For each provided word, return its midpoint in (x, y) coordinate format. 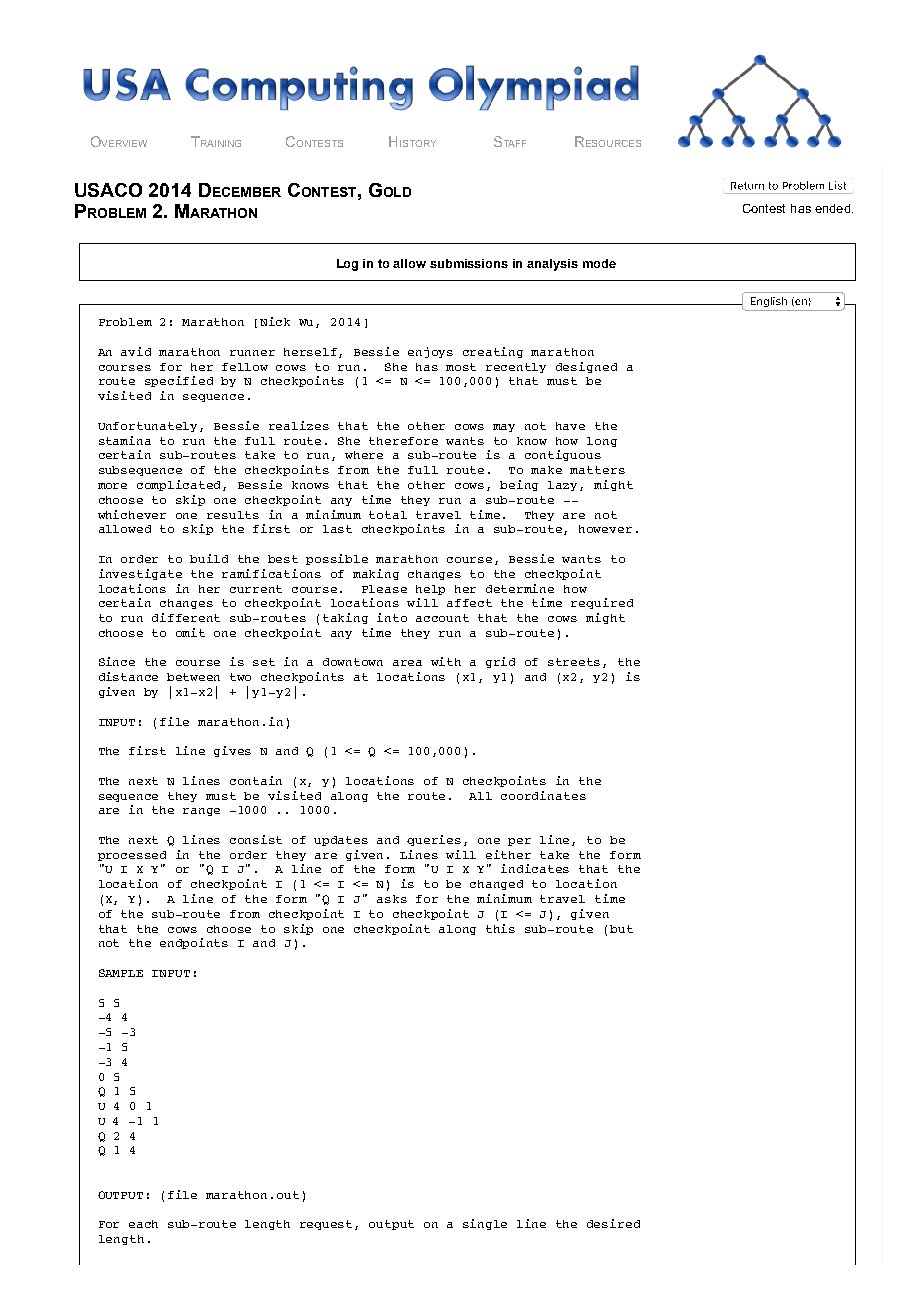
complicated (180, 485)
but (621, 929)
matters (597, 470)
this (500, 928)
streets (576, 663)
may (504, 428)
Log (347, 265)
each (143, 1224)
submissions (469, 263)
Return (747, 186)
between (193, 677)
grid (500, 662)
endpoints (194, 943)
